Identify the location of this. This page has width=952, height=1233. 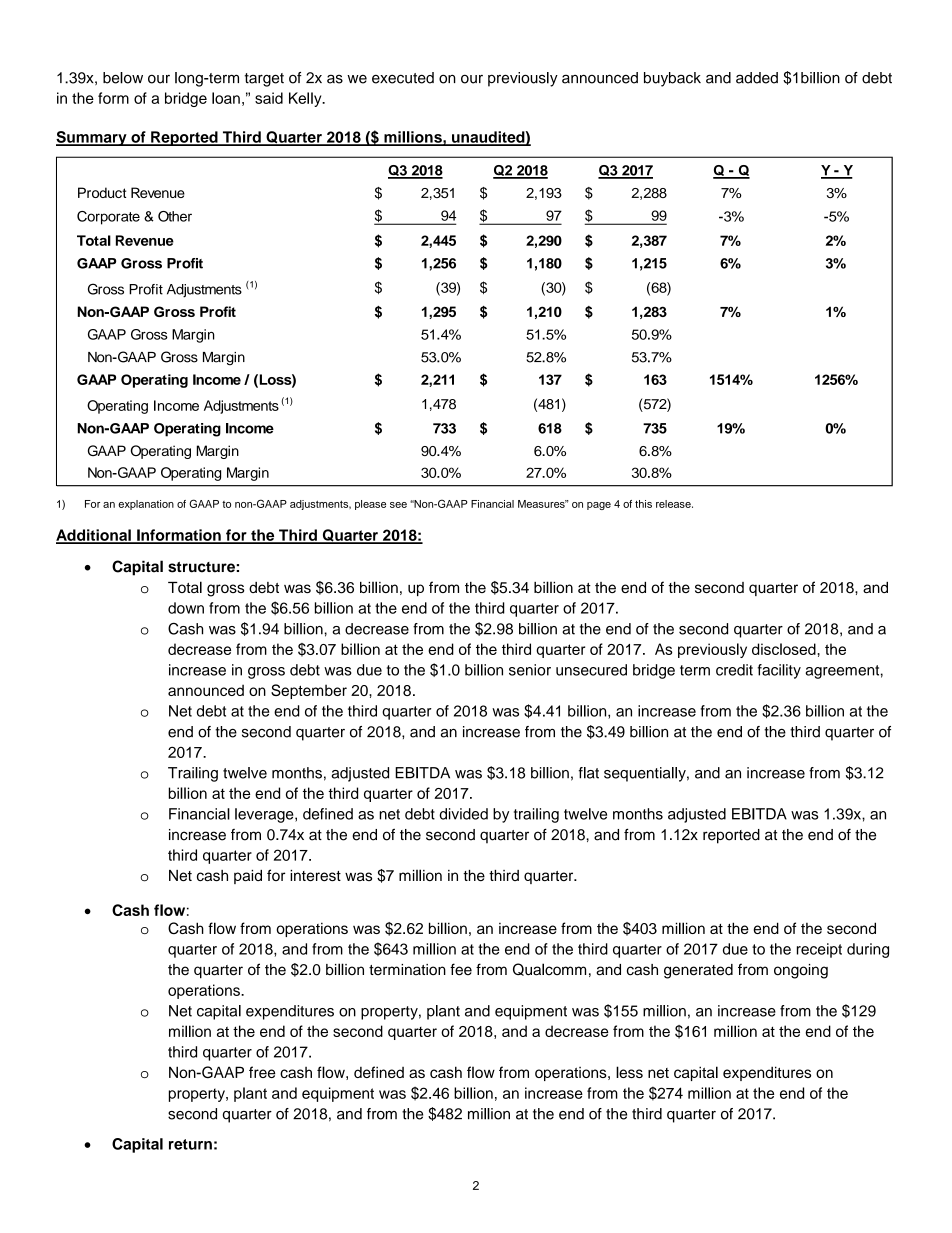
(643, 504).
